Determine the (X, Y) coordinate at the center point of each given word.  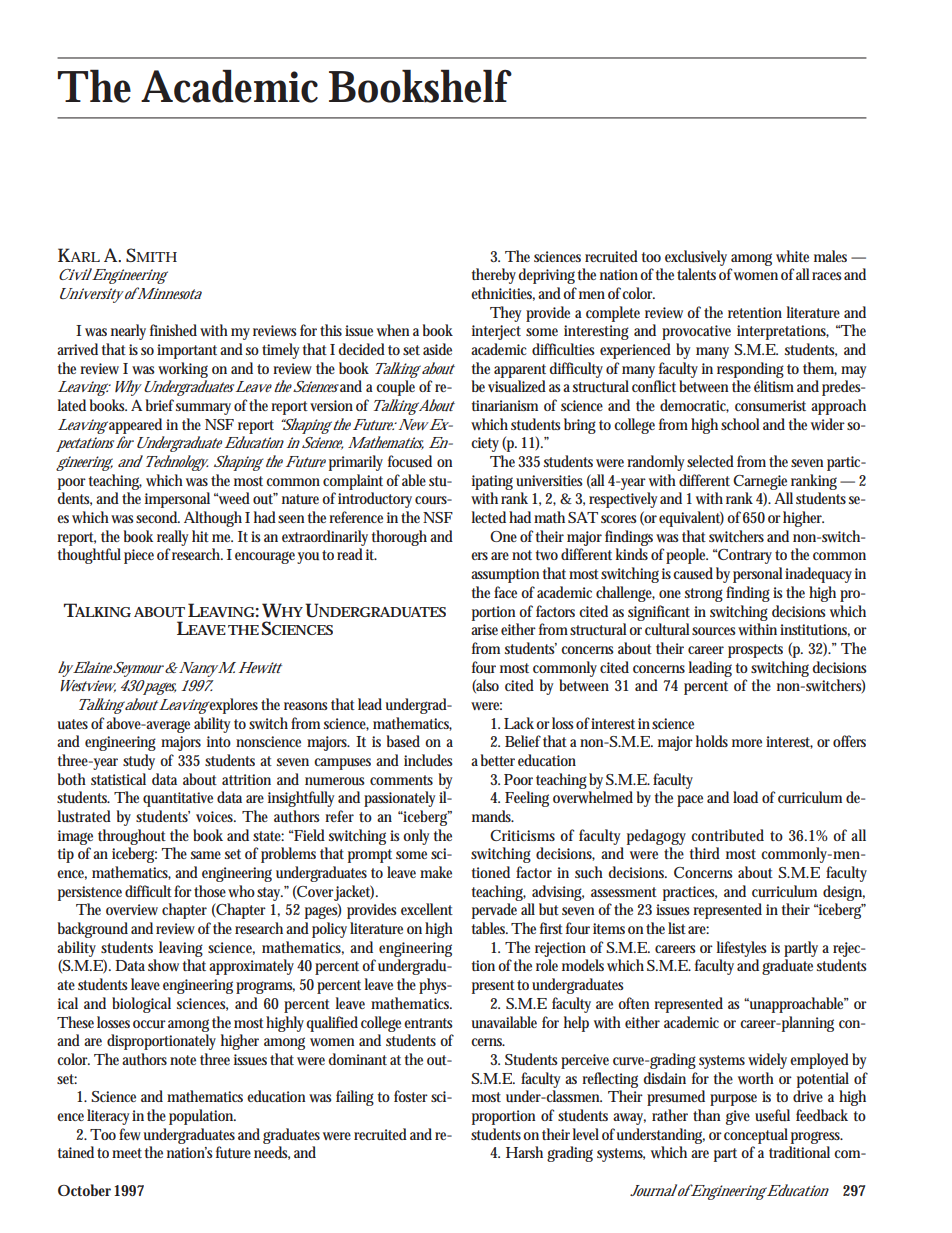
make (436, 872)
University (92, 295)
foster (411, 1096)
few (130, 1134)
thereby (495, 276)
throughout (132, 837)
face (505, 592)
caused (693, 573)
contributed (727, 835)
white (792, 256)
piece (139, 556)
